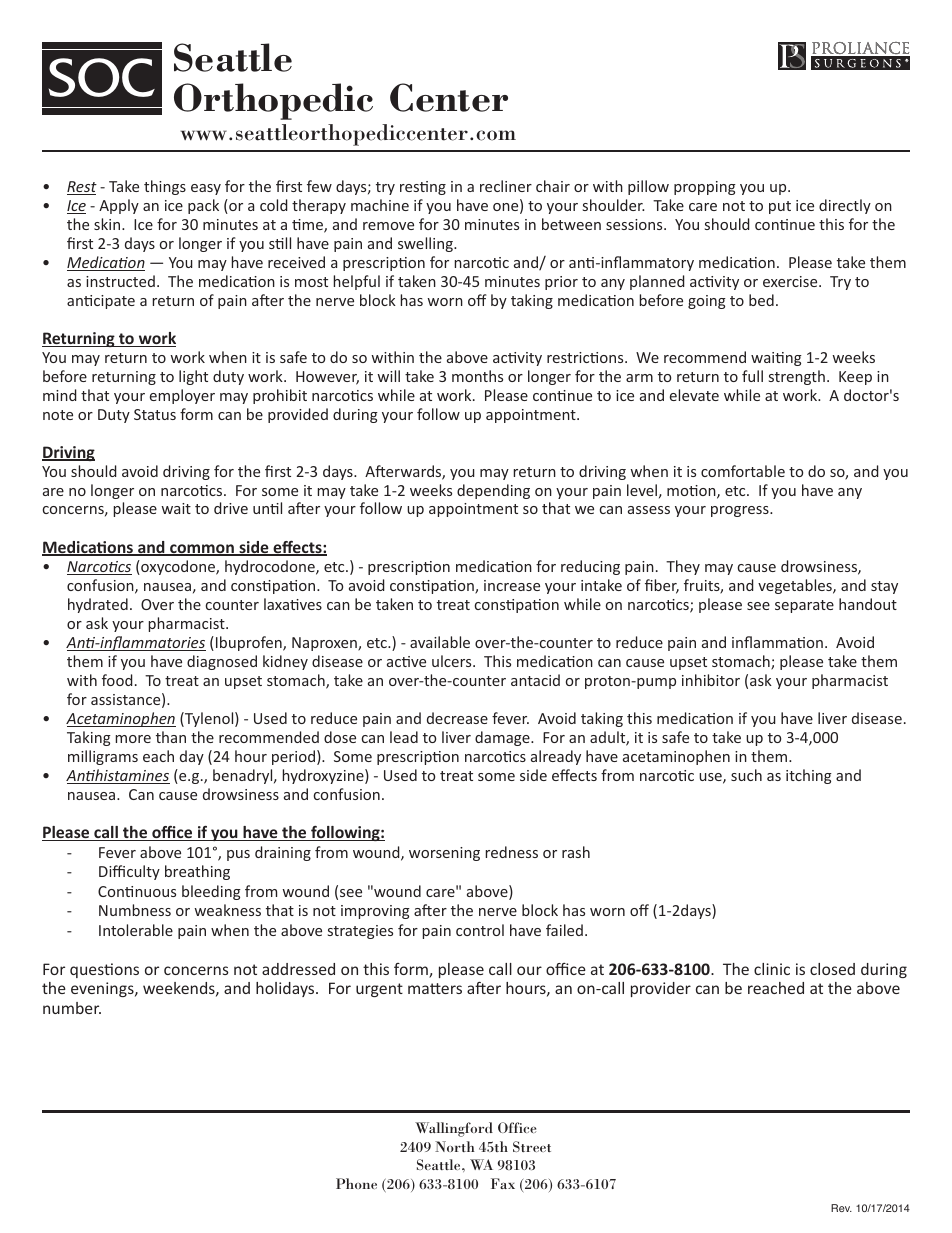 This screenshot has width=952, height=1233. What do you see at coordinates (506, 186) in the screenshot?
I see `recliner` at bounding box center [506, 186].
